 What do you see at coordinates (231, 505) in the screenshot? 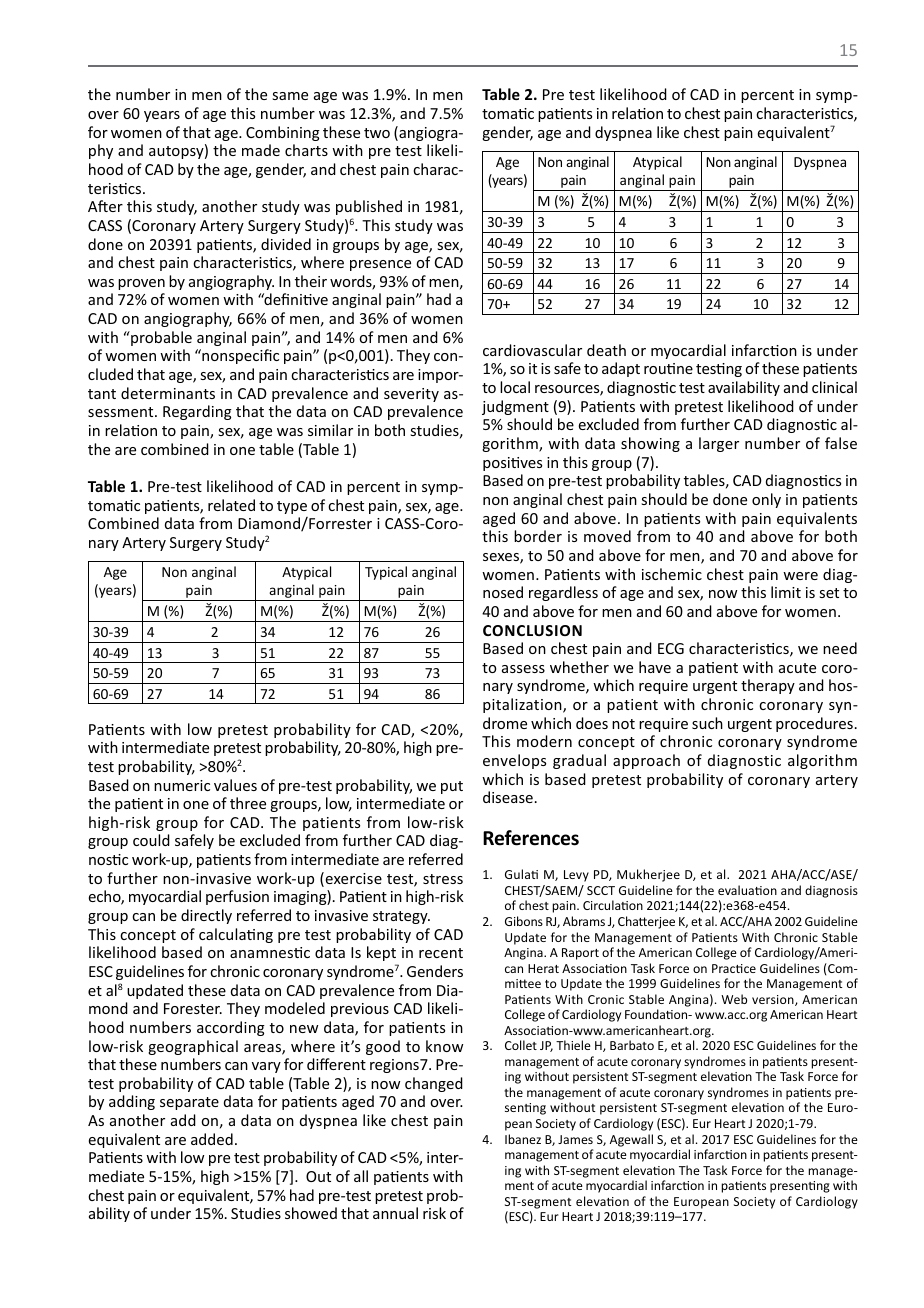
I see `related` at bounding box center [231, 505].
